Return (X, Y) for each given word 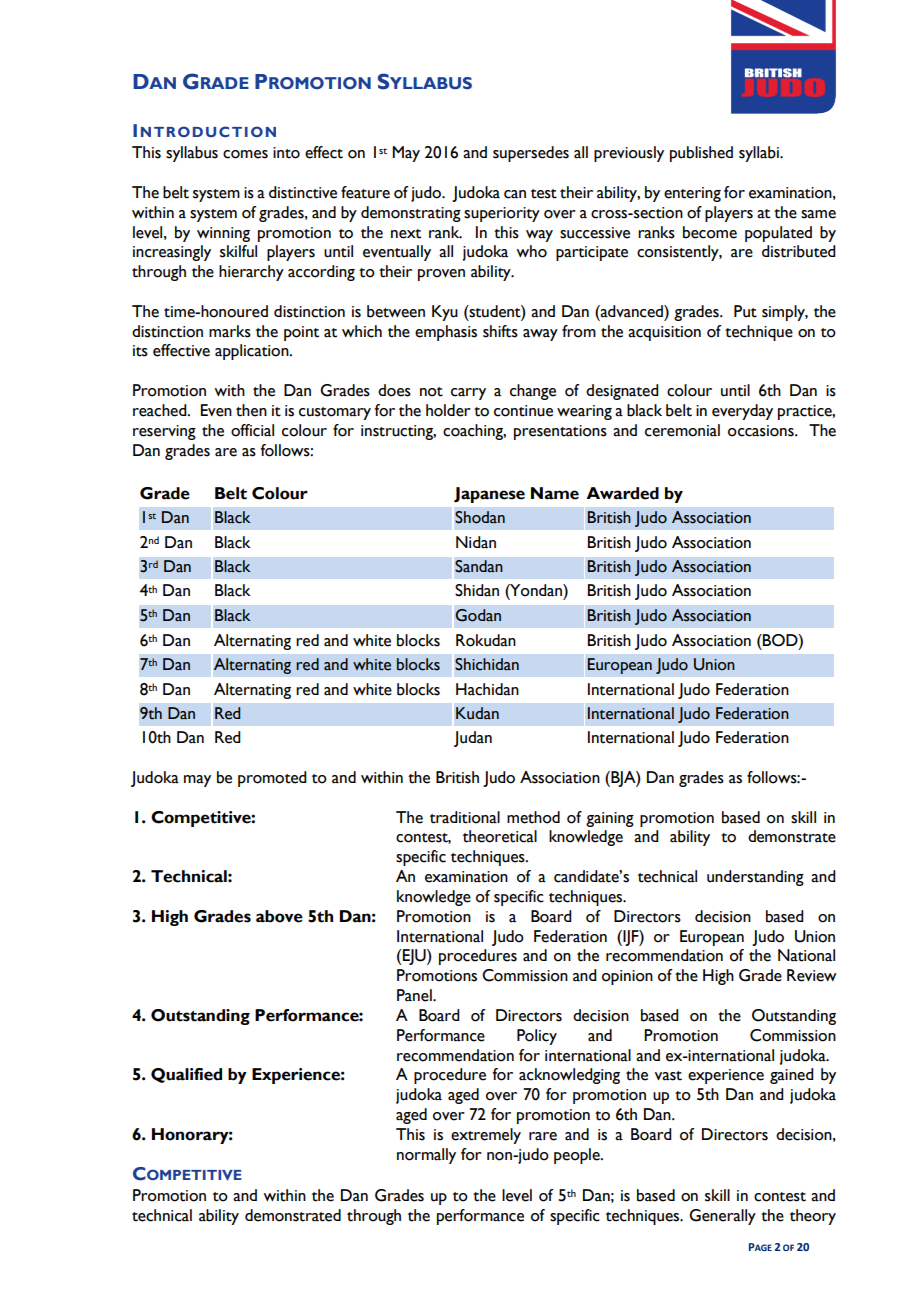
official (252, 430)
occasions (762, 431)
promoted (272, 779)
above (279, 916)
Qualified (186, 1075)
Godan (478, 615)
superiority (502, 214)
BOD (780, 640)
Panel (415, 995)
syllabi (760, 154)
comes (245, 154)
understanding (755, 878)
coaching (474, 432)
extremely (486, 1136)
